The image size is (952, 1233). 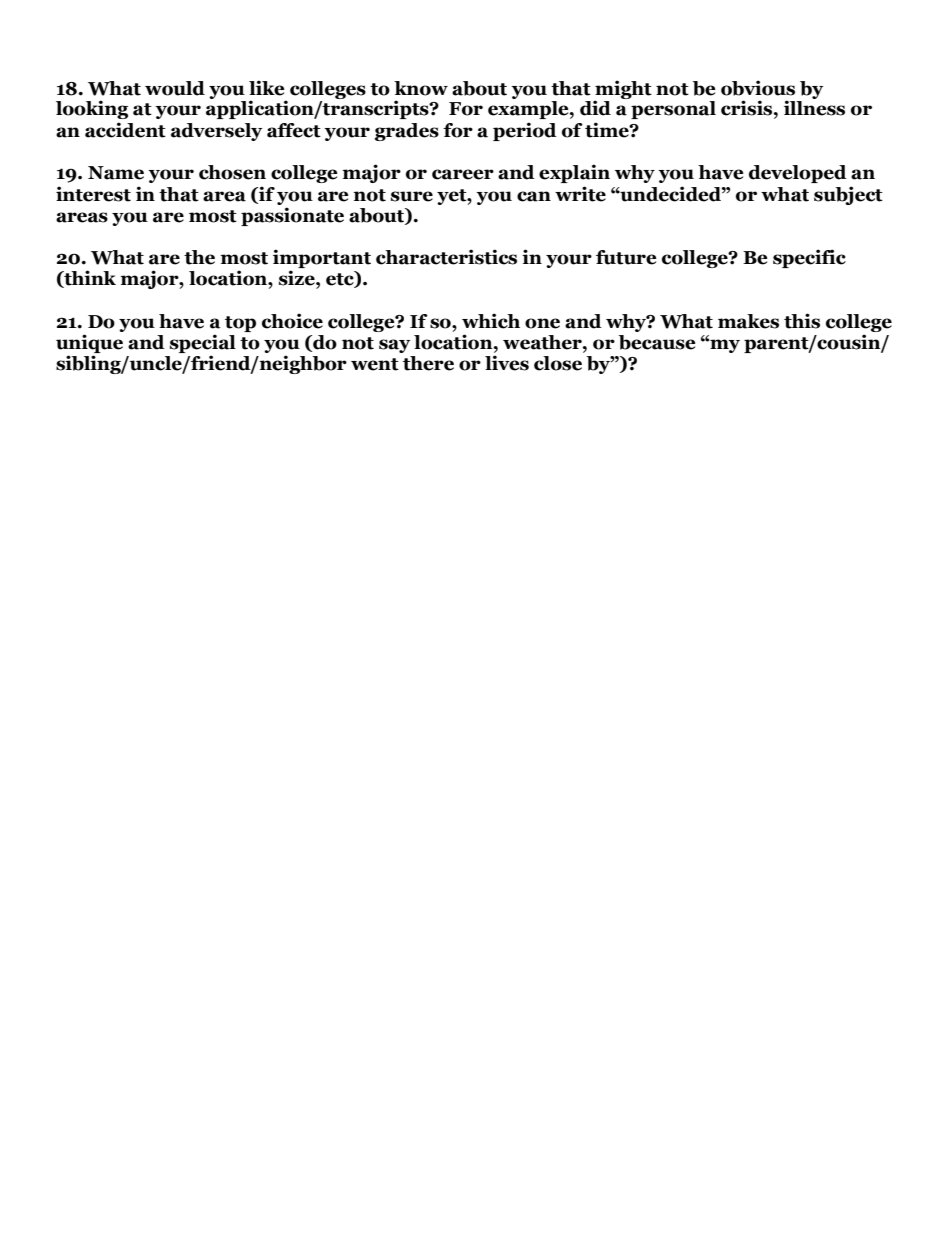 I want to click on lives, so click(x=507, y=363).
